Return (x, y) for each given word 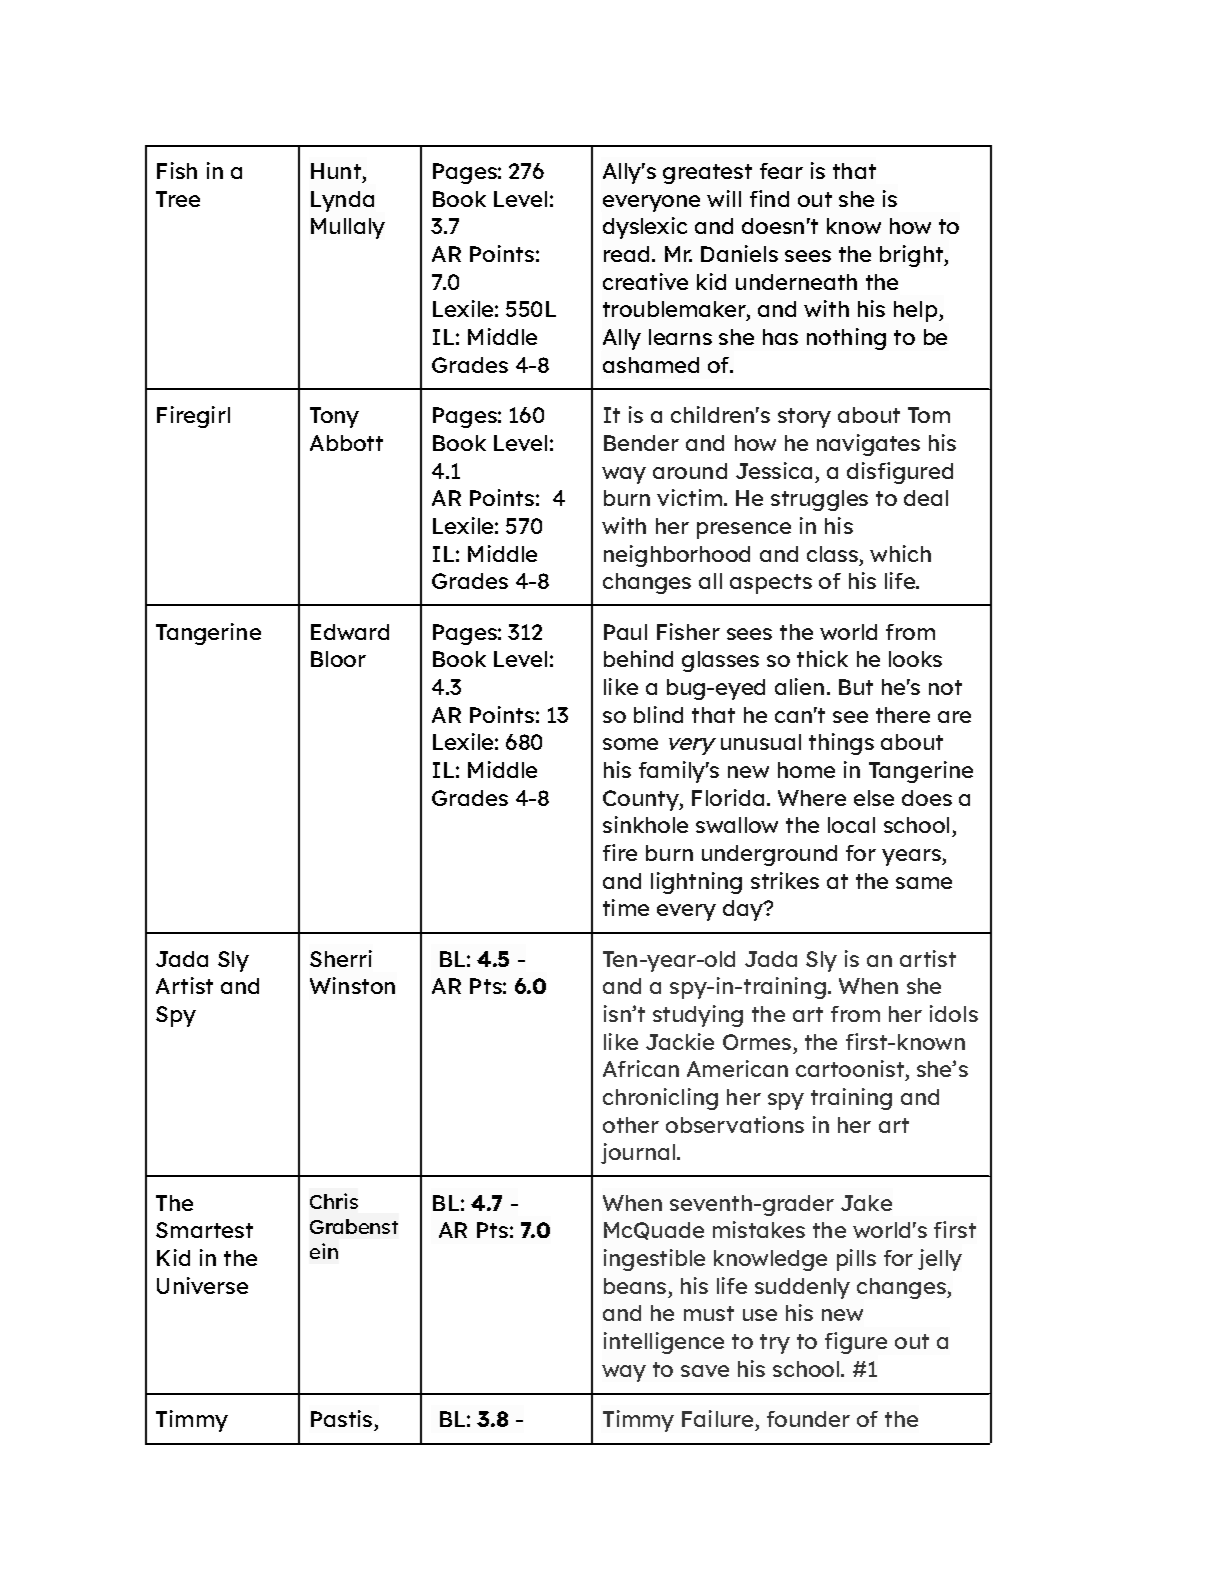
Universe (202, 1285)
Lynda (342, 201)
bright (912, 256)
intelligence (664, 1343)
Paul (625, 632)
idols (954, 1013)
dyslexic (645, 228)
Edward (350, 632)
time (626, 907)
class (832, 554)
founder (808, 1419)
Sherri (341, 958)
